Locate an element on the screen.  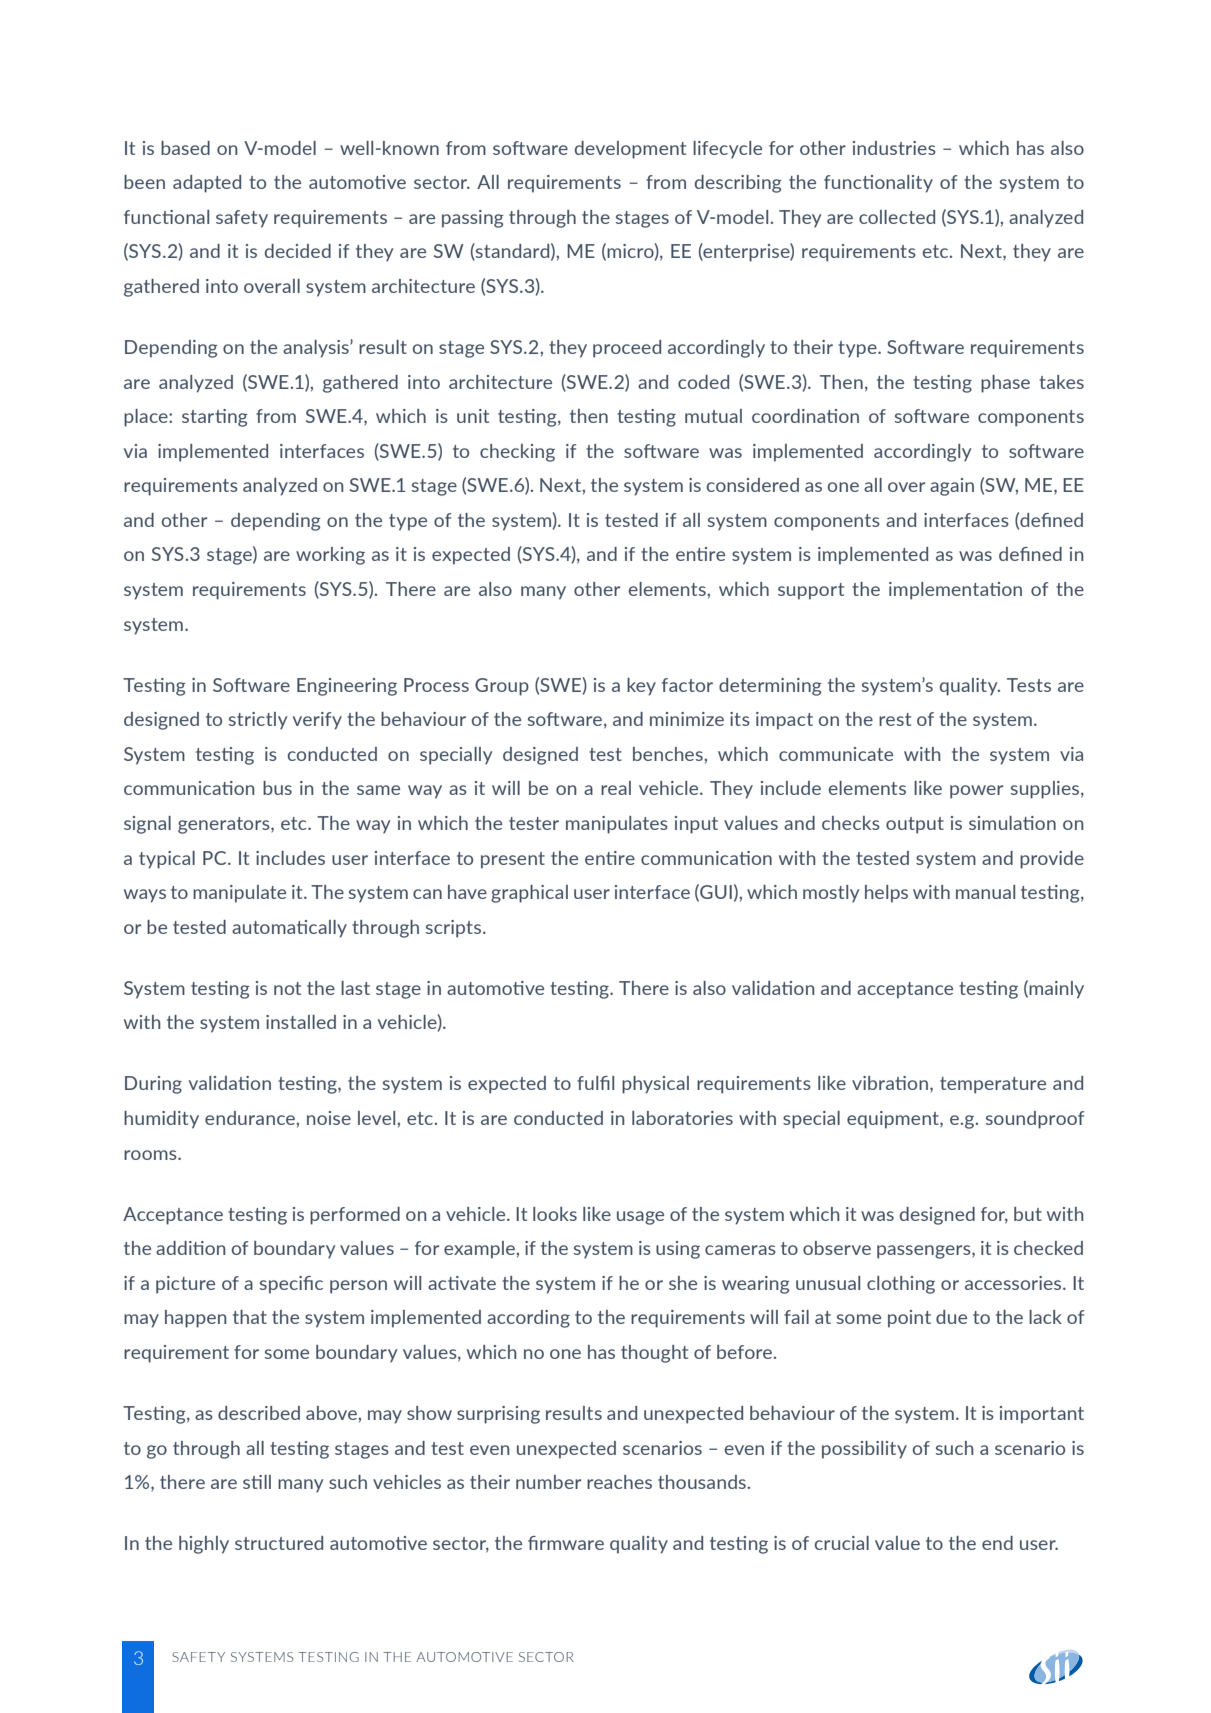
collected is located at coordinates (897, 217).
